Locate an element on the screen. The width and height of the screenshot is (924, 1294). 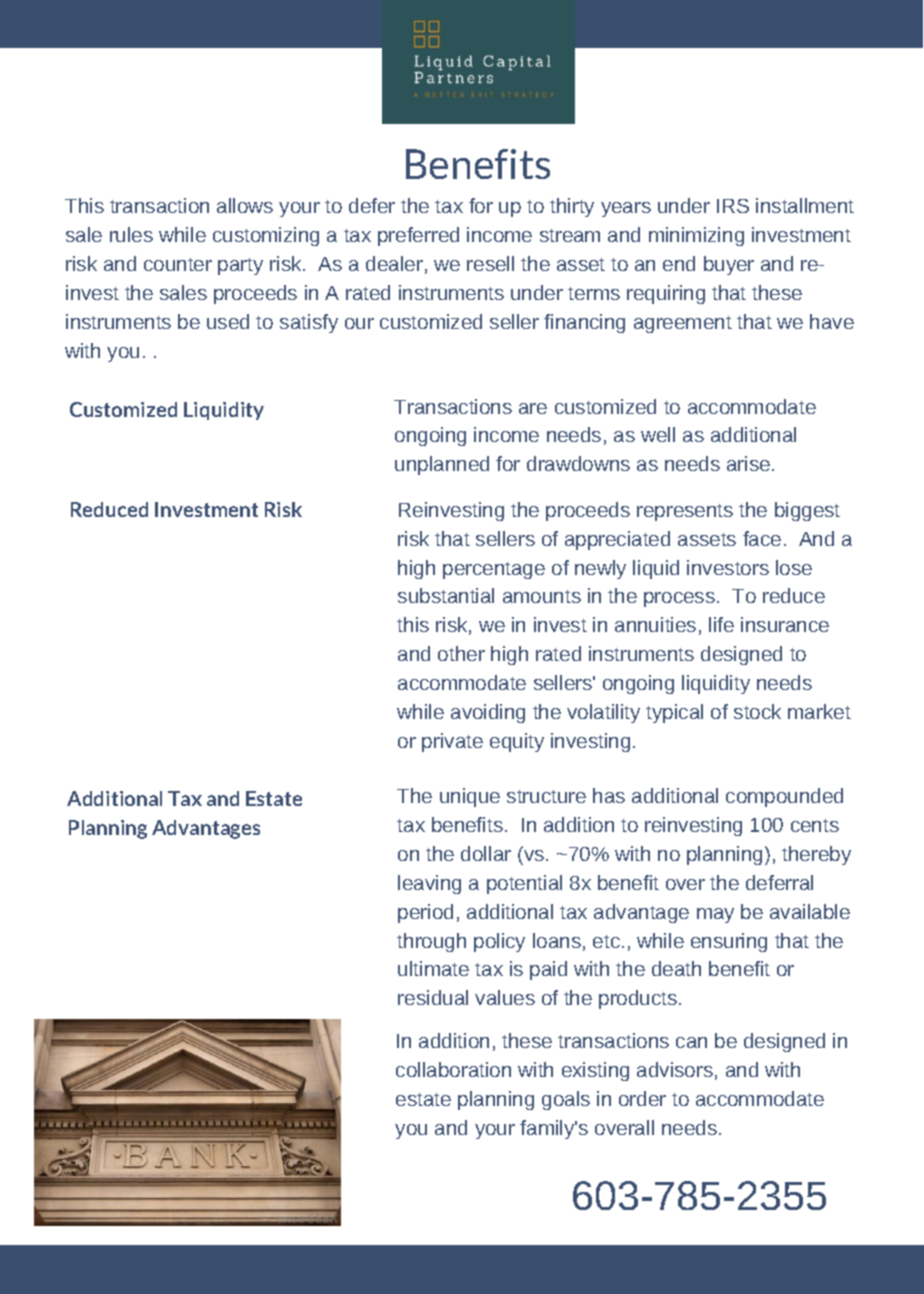
avoiding is located at coordinates (488, 713).
